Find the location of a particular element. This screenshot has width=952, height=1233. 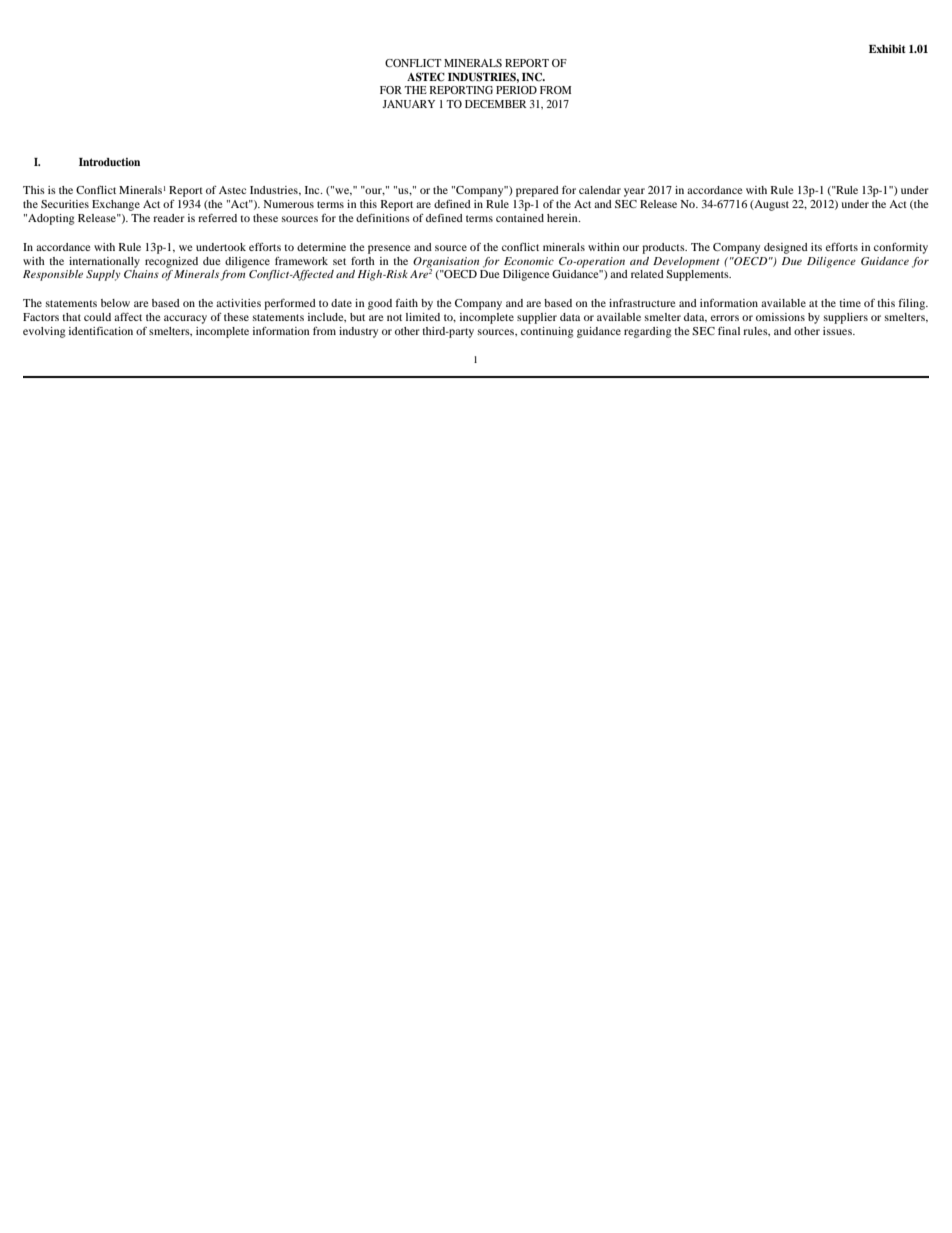

its is located at coordinates (816, 247).
